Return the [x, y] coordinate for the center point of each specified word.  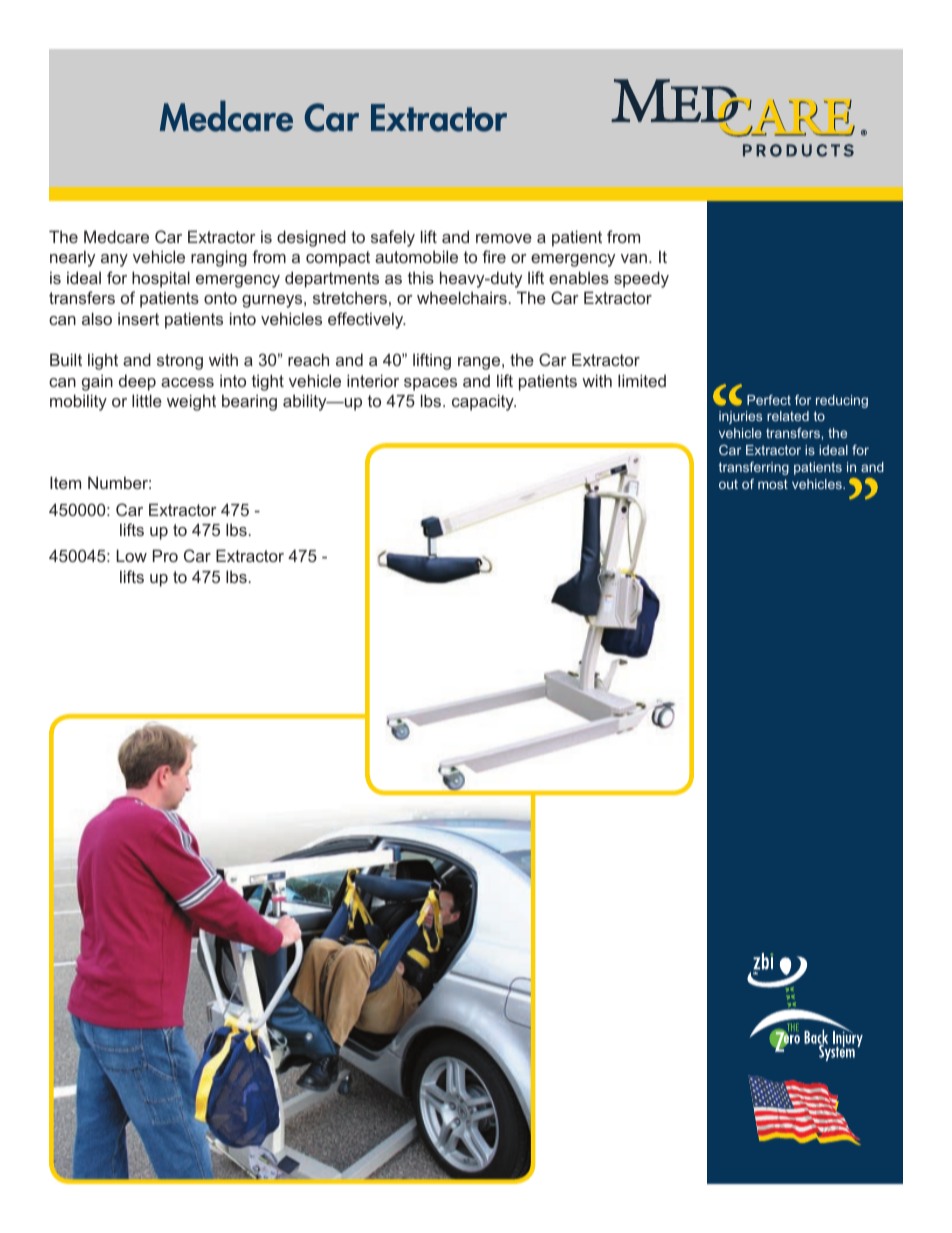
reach [308, 359]
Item [65, 482]
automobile [416, 256]
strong [180, 362]
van [634, 258]
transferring [754, 468]
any [114, 260]
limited [642, 380]
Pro [165, 555]
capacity [484, 402]
